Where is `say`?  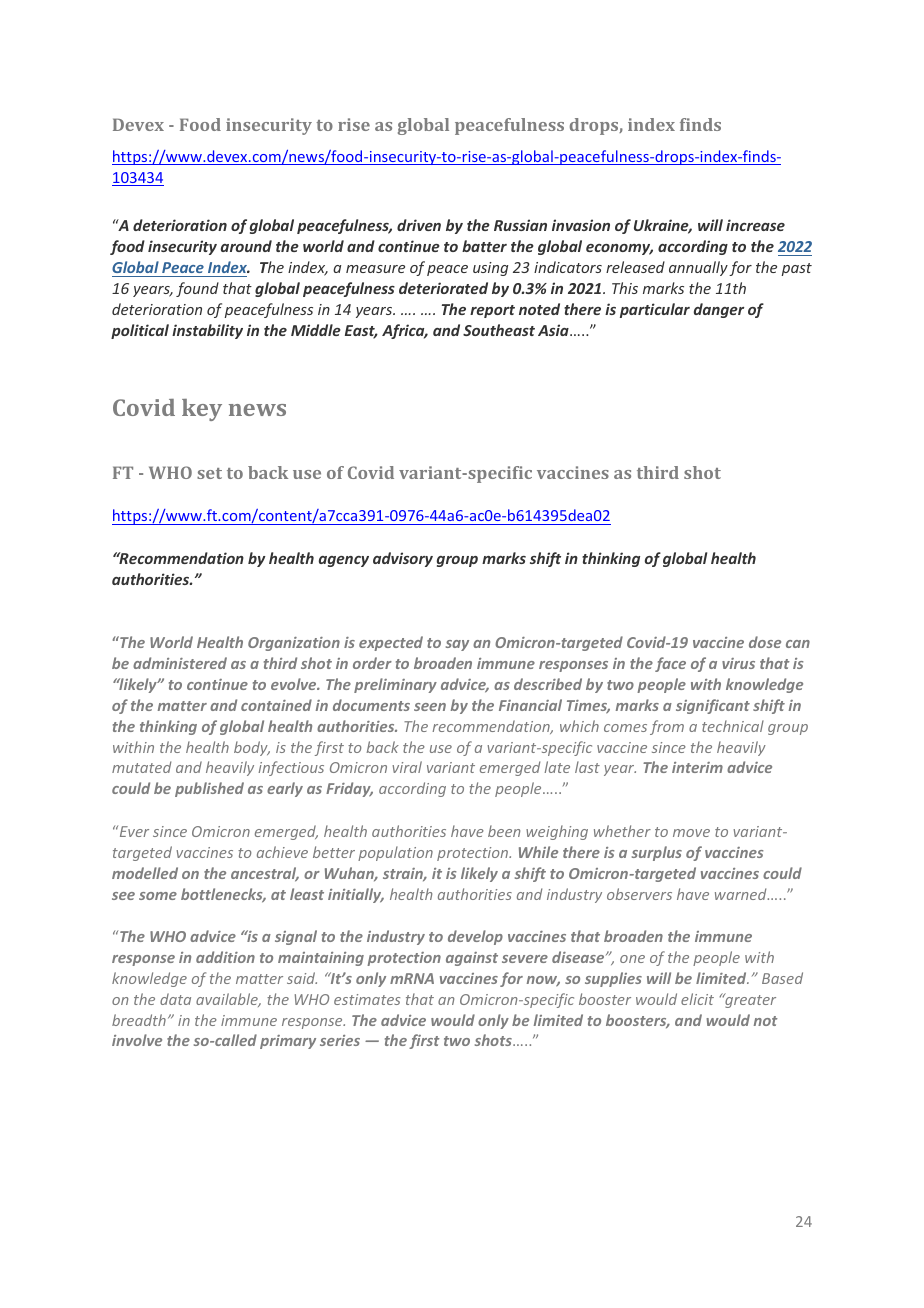 say is located at coordinates (457, 645).
